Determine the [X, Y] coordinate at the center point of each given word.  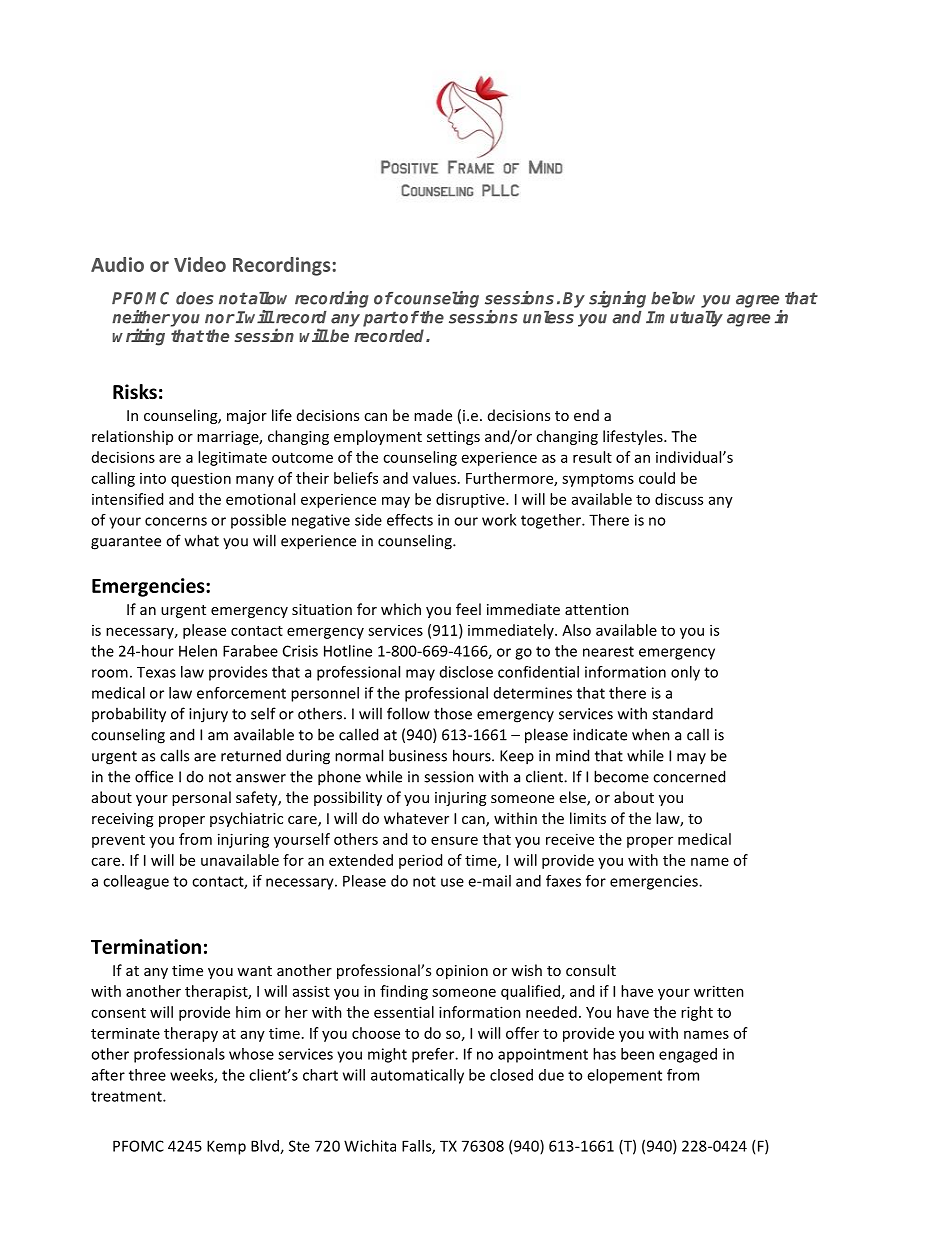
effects [410, 520]
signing [617, 299]
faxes [563, 881]
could [657, 478]
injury [208, 715]
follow [408, 713]
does [195, 298]
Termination [146, 946]
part [380, 319]
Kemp [226, 1147]
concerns [176, 521]
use [452, 882]
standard [682, 713]
